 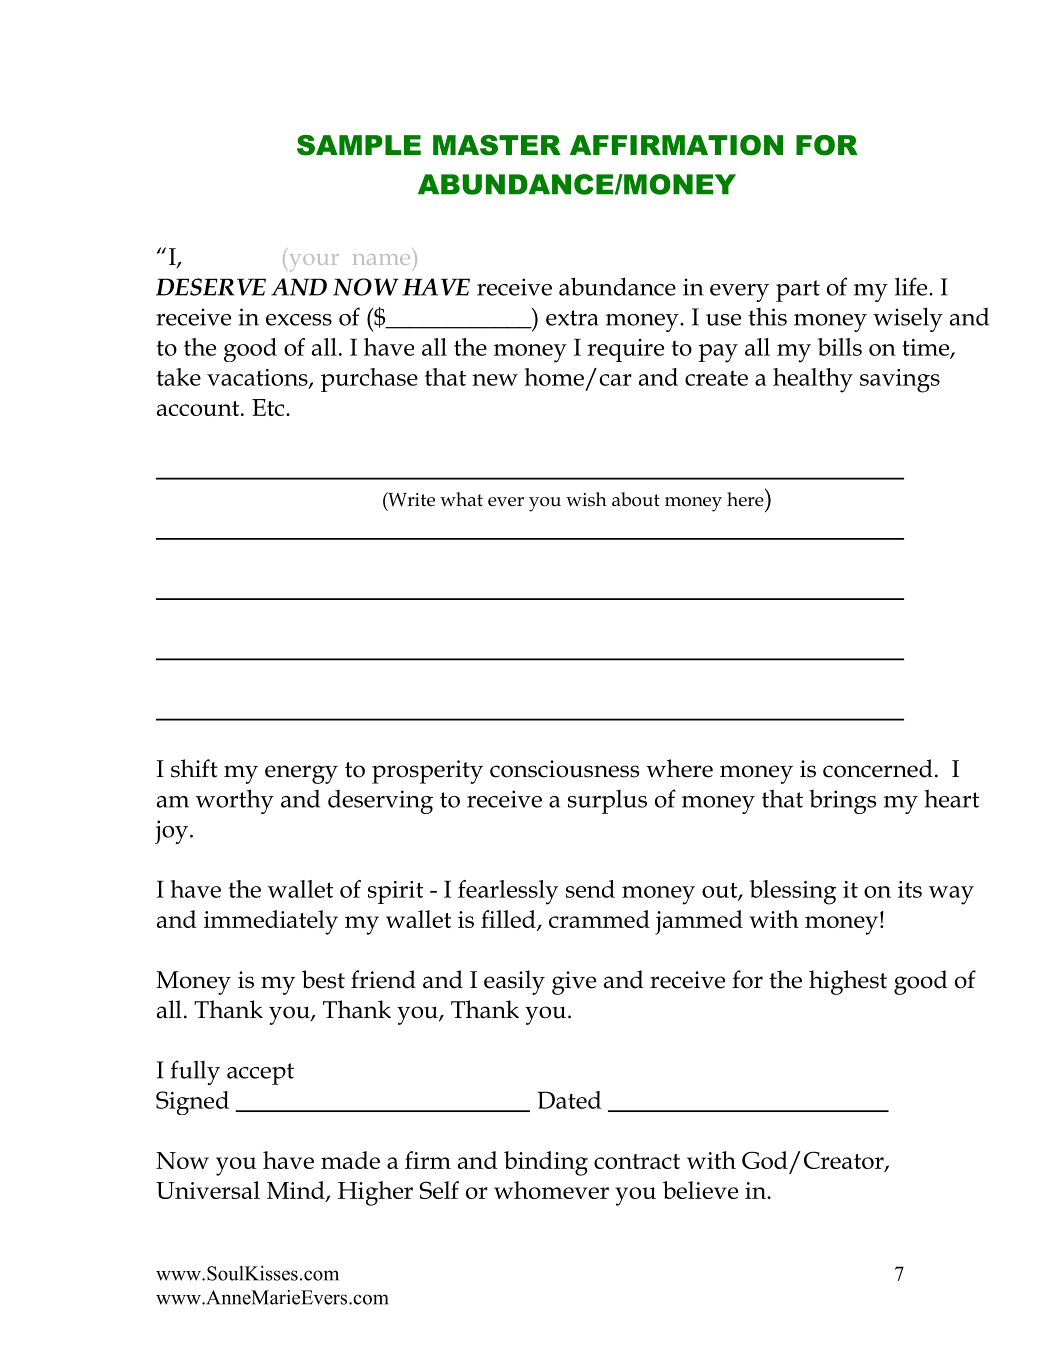 I want to click on worthy, so click(x=235, y=801).
